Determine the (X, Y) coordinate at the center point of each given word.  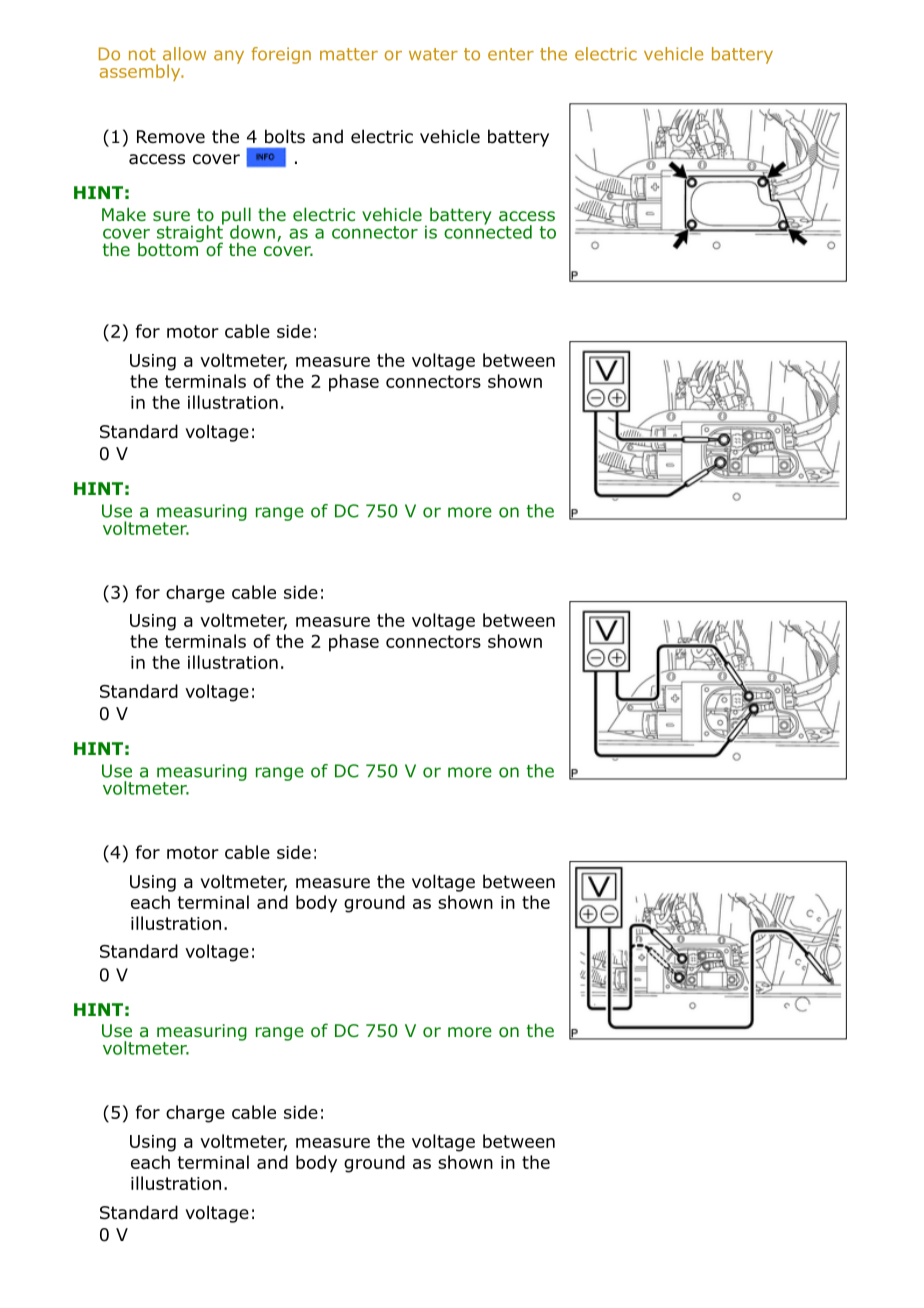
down (252, 232)
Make (124, 214)
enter (511, 54)
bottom (169, 248)
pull (235, 217)
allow (184, 54)
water (433, 54)
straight (190, 234)
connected (488, 231)
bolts (285, 136)
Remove (171, 137)
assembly (141, 72)
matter (349, 54)
